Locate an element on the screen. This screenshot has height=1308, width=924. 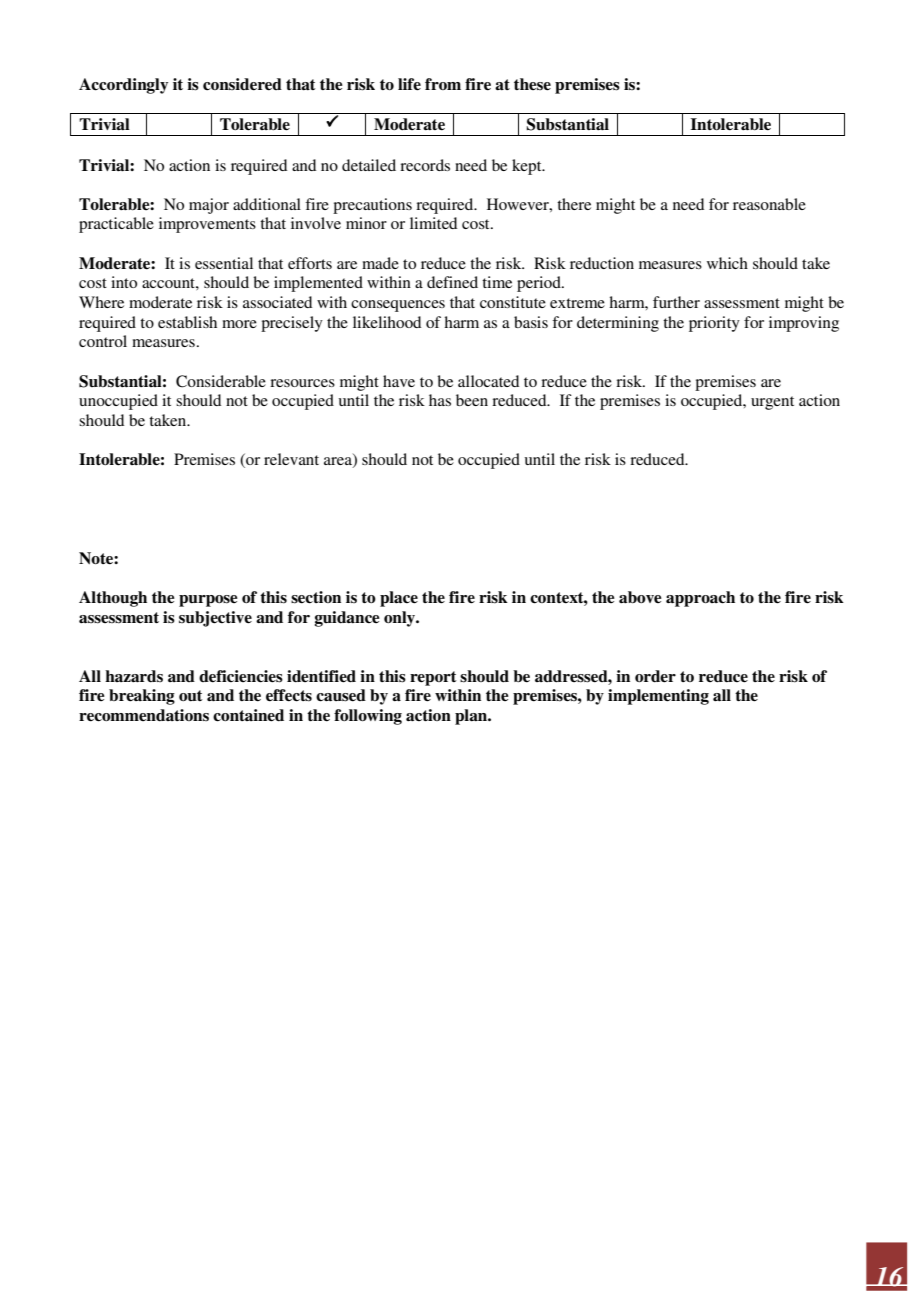
out is located at coordinates (191, 695).
